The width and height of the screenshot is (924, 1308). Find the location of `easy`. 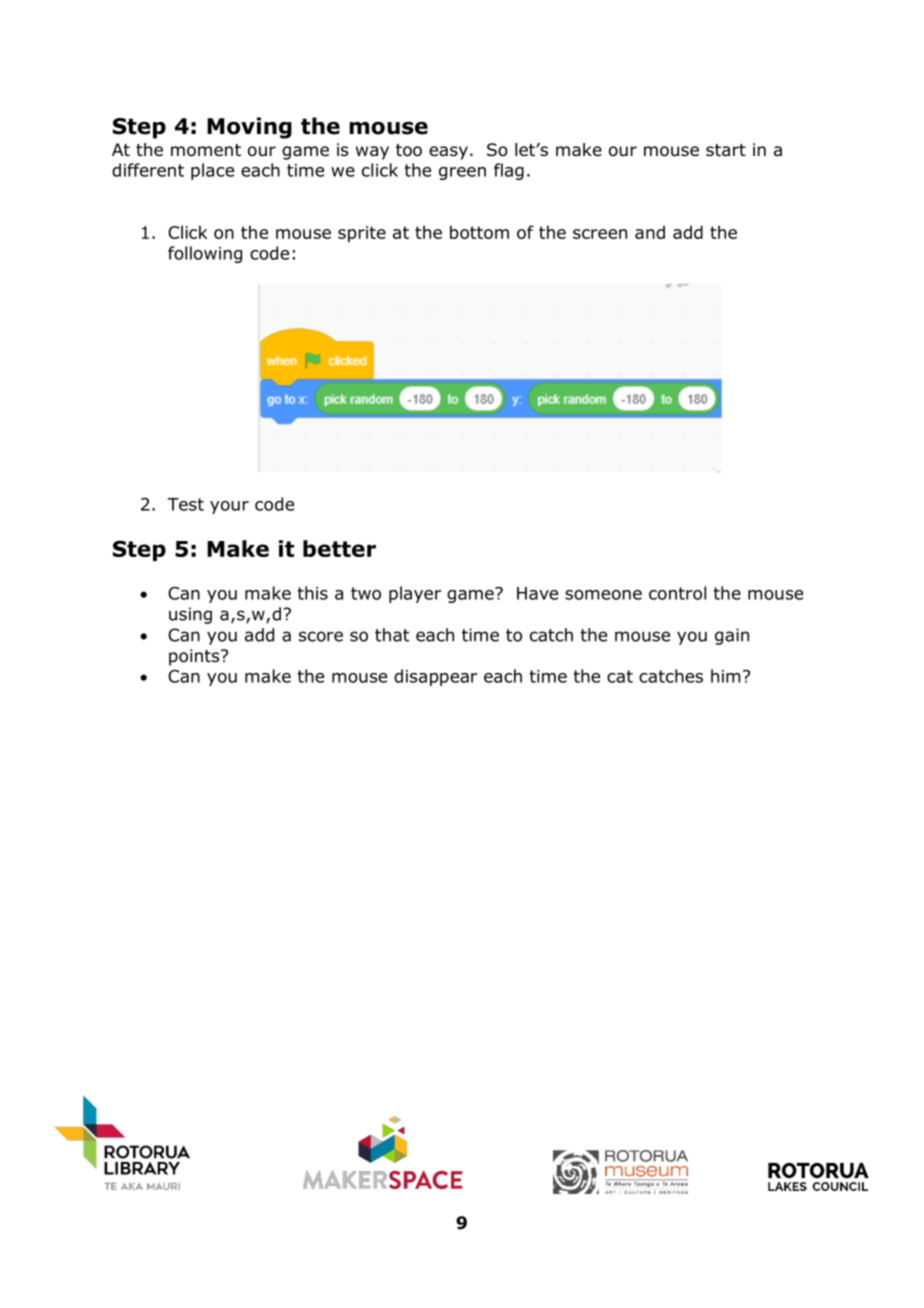

easy is located at coordinates (448, 153).
